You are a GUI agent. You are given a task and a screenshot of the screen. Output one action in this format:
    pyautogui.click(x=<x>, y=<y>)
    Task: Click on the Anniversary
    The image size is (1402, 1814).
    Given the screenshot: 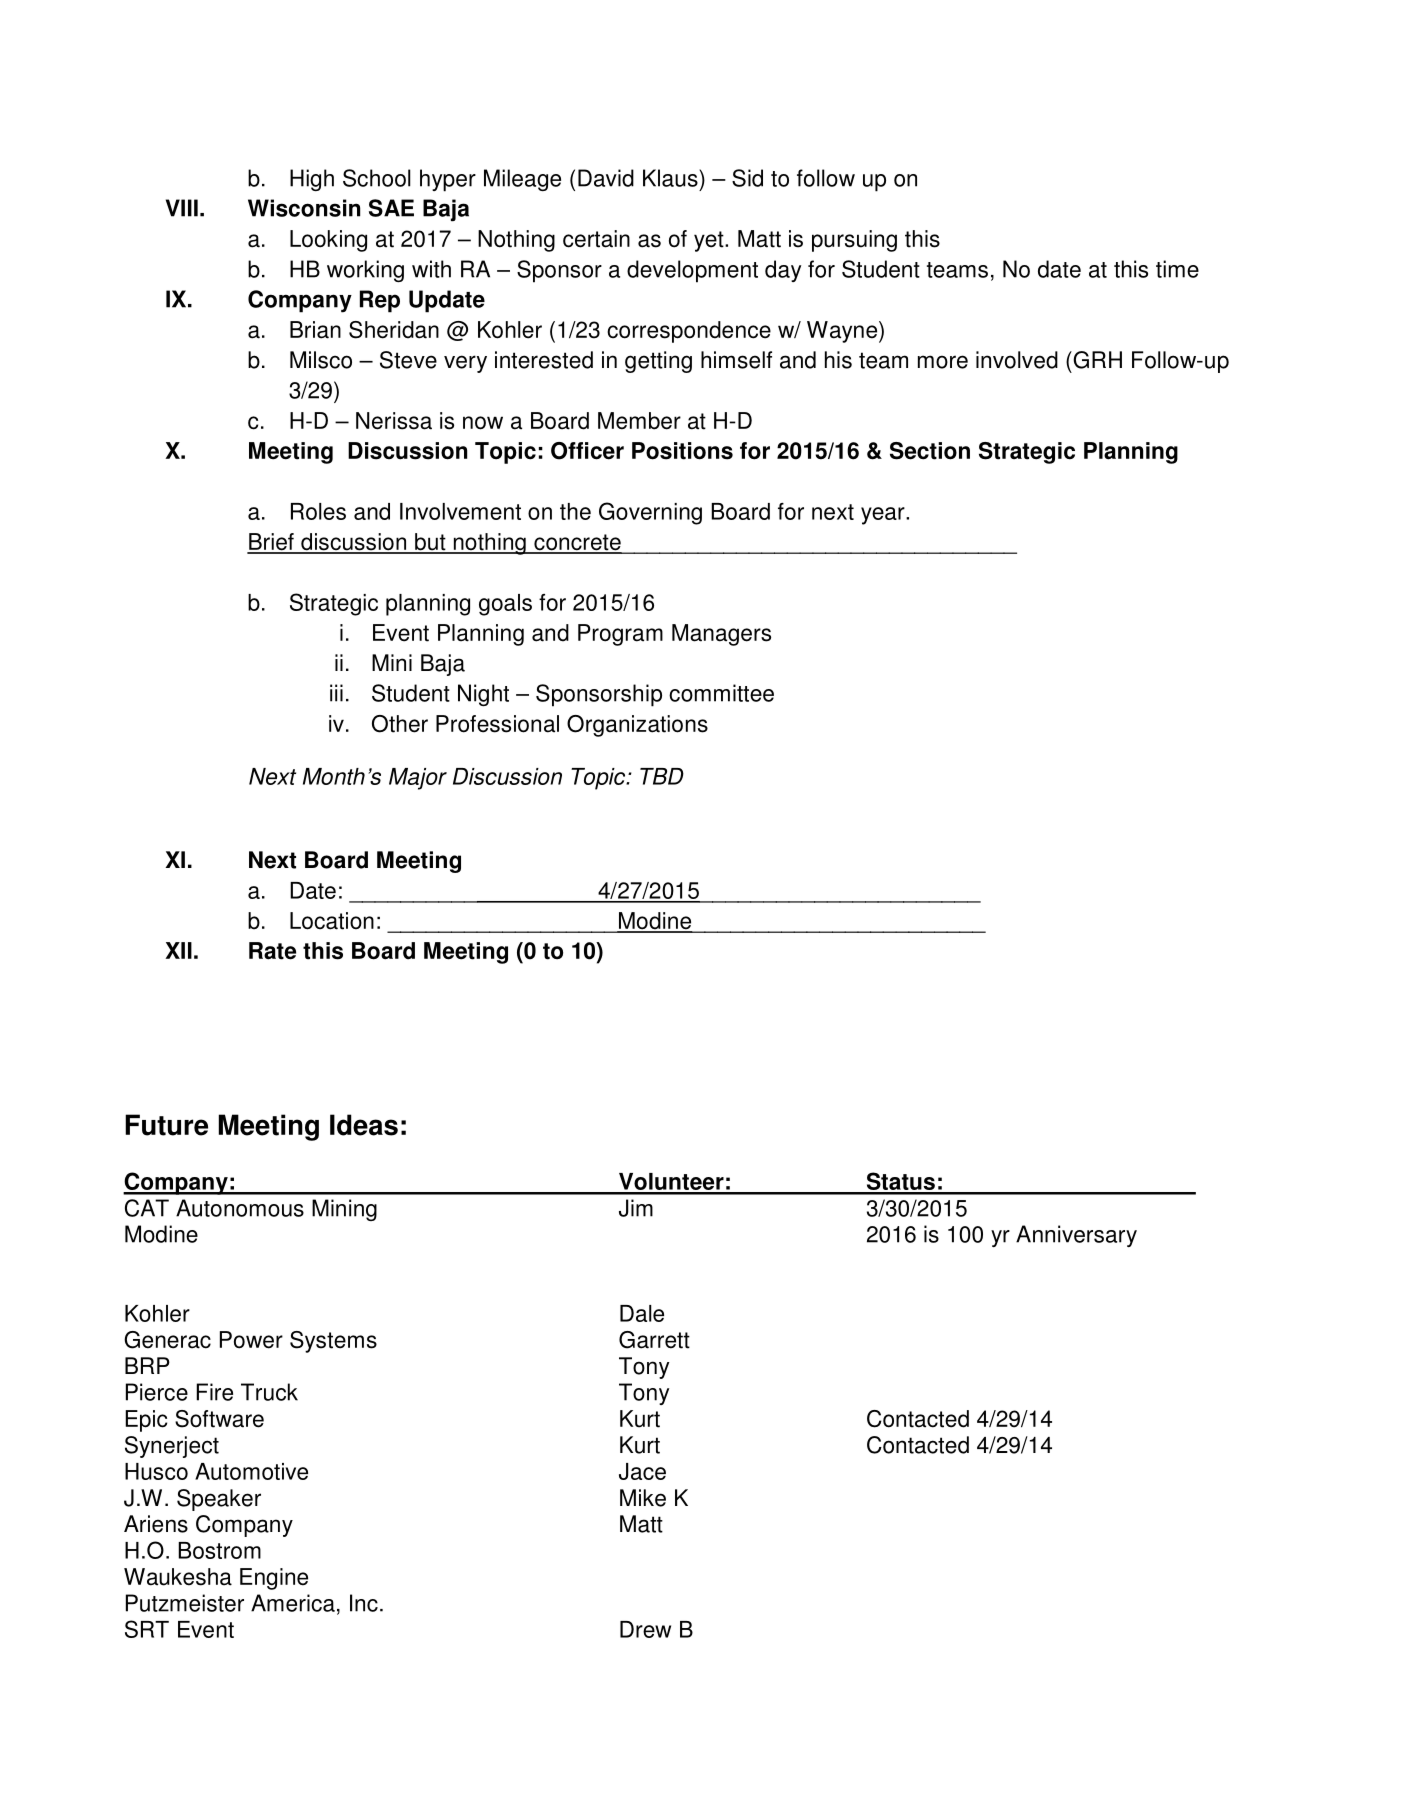 What is the action you would take?
    pyautogui.click(x=1076, y=1236)
